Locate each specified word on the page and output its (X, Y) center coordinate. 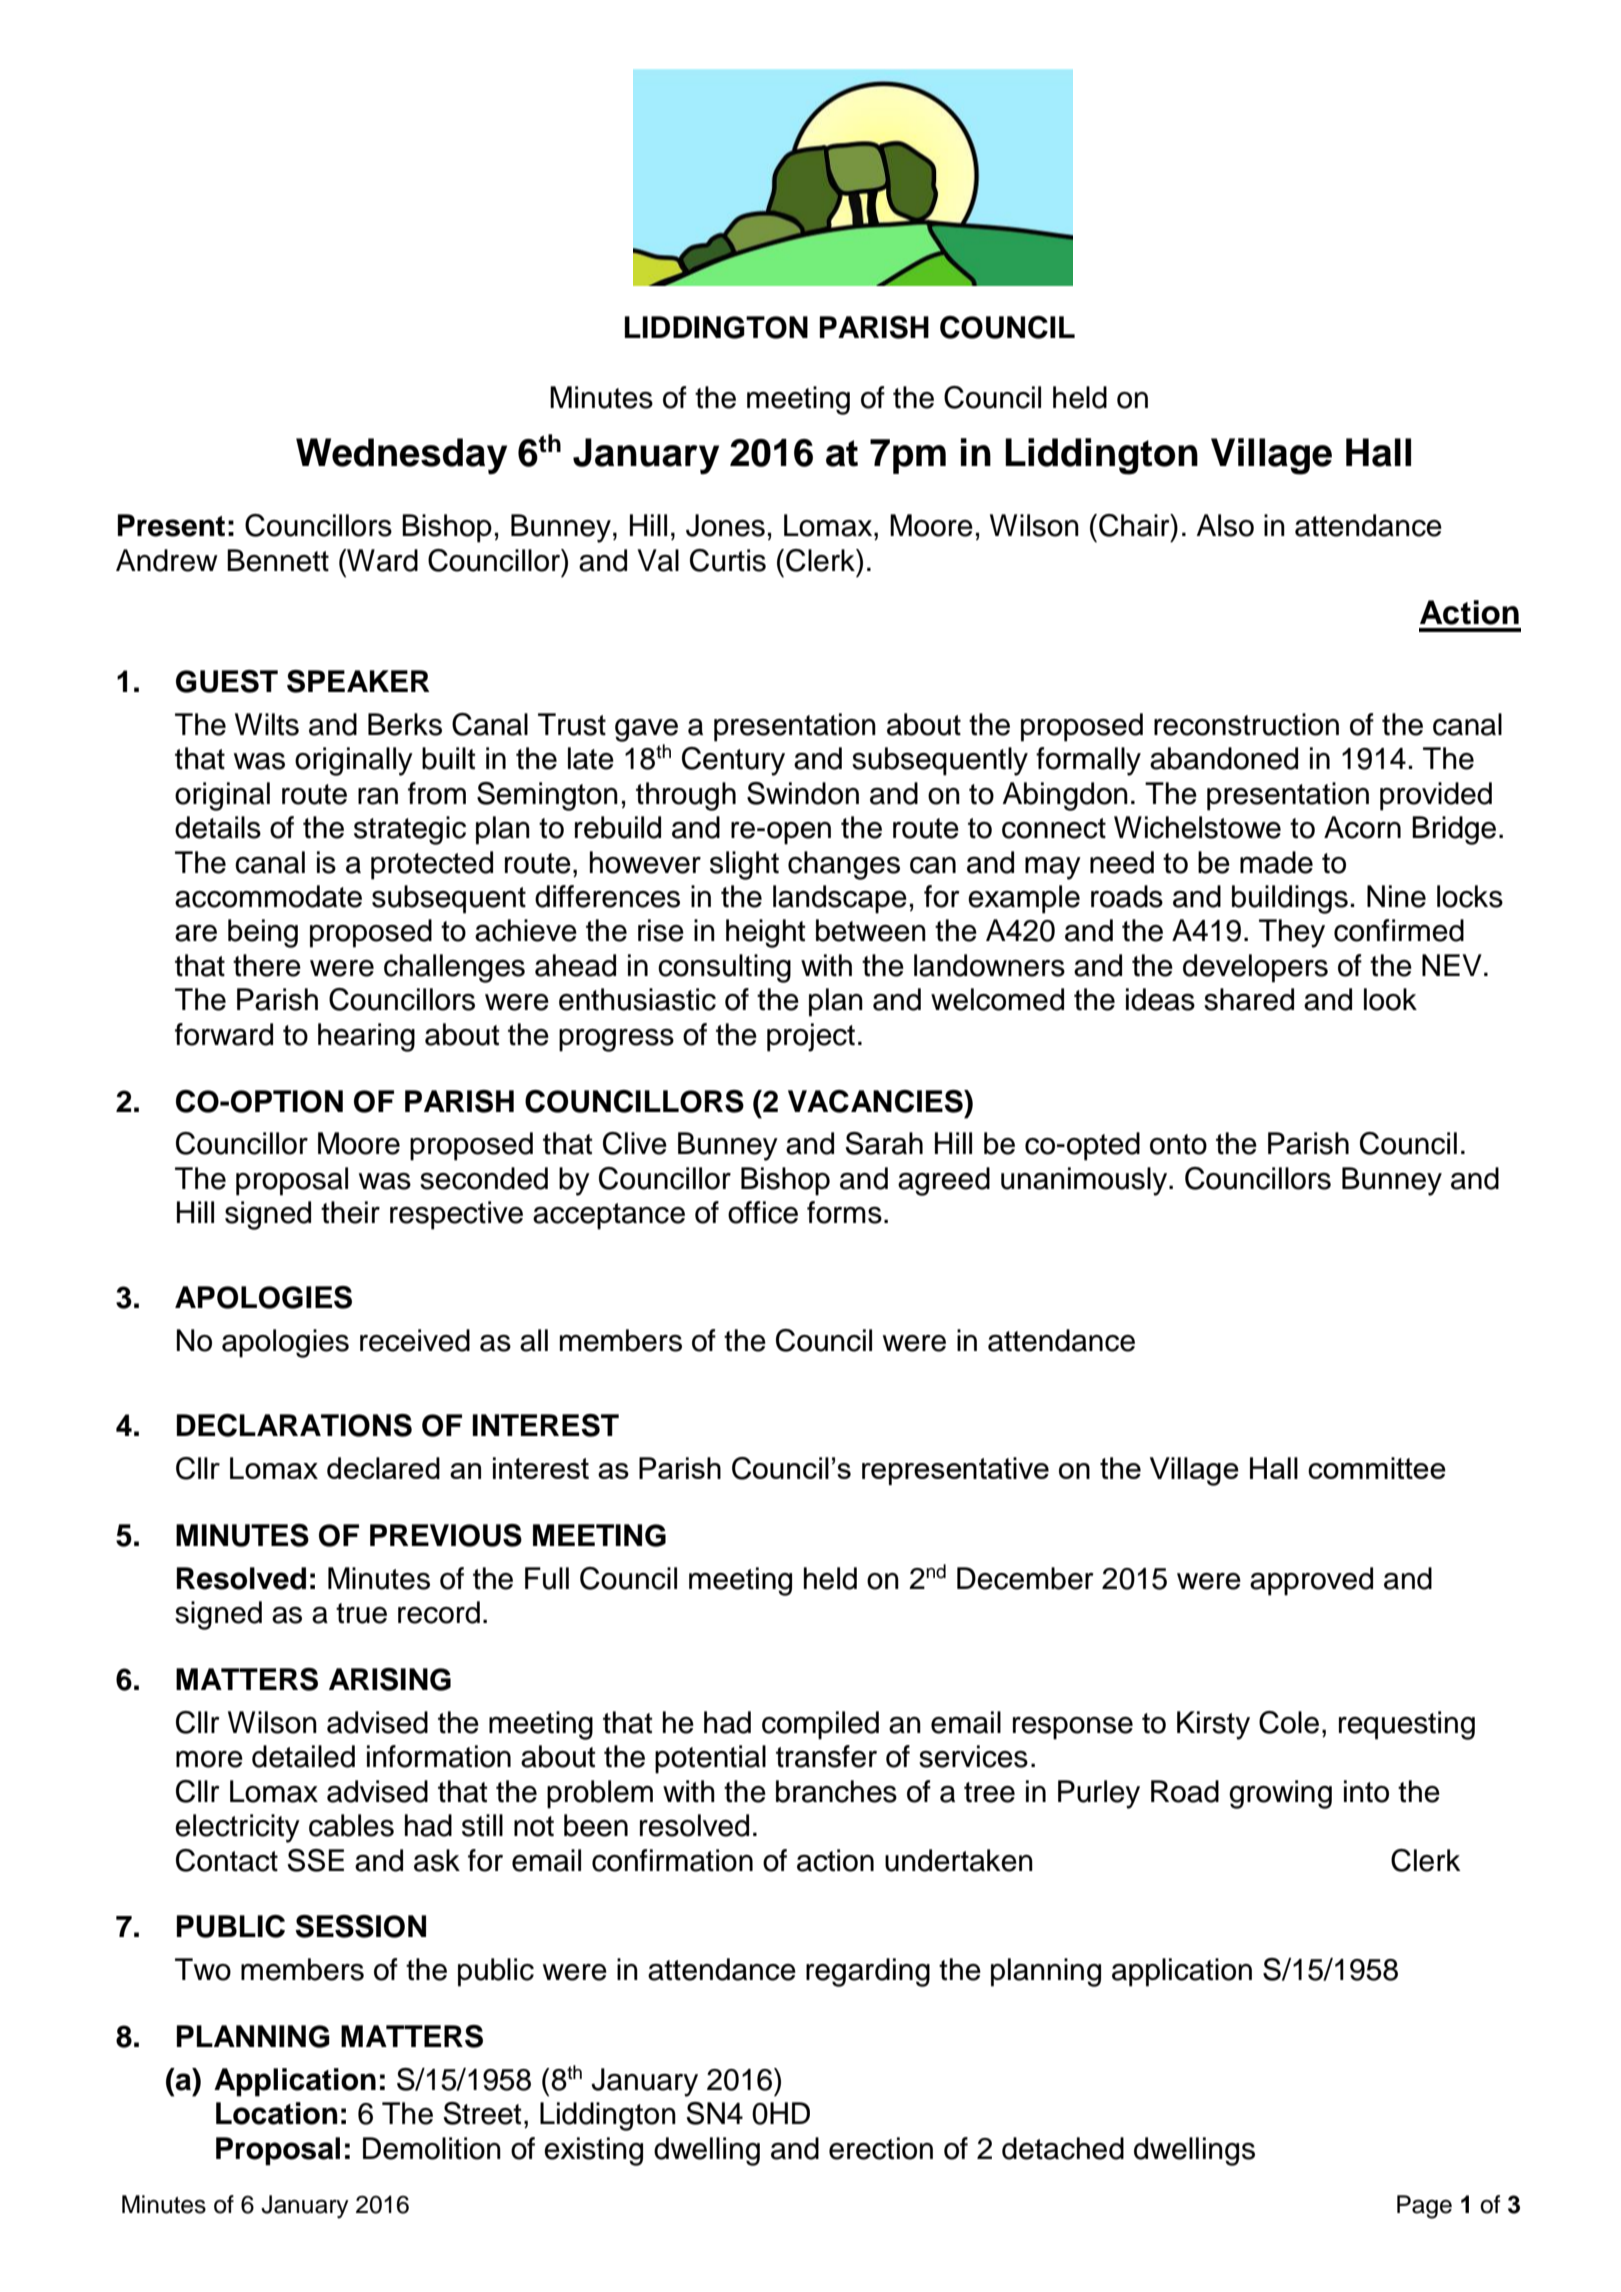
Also (1225, 525)
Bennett (278, 560)
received (415, 1340)
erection (881, 2148)
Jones (725, 525)
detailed (303, 1756)
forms (844, 1212)
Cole (1289, 1722)
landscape (840, 899)
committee (1377, 1468)
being (263, 933)
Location (277, 2113)
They (1292, 933)
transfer (826, 1756)
